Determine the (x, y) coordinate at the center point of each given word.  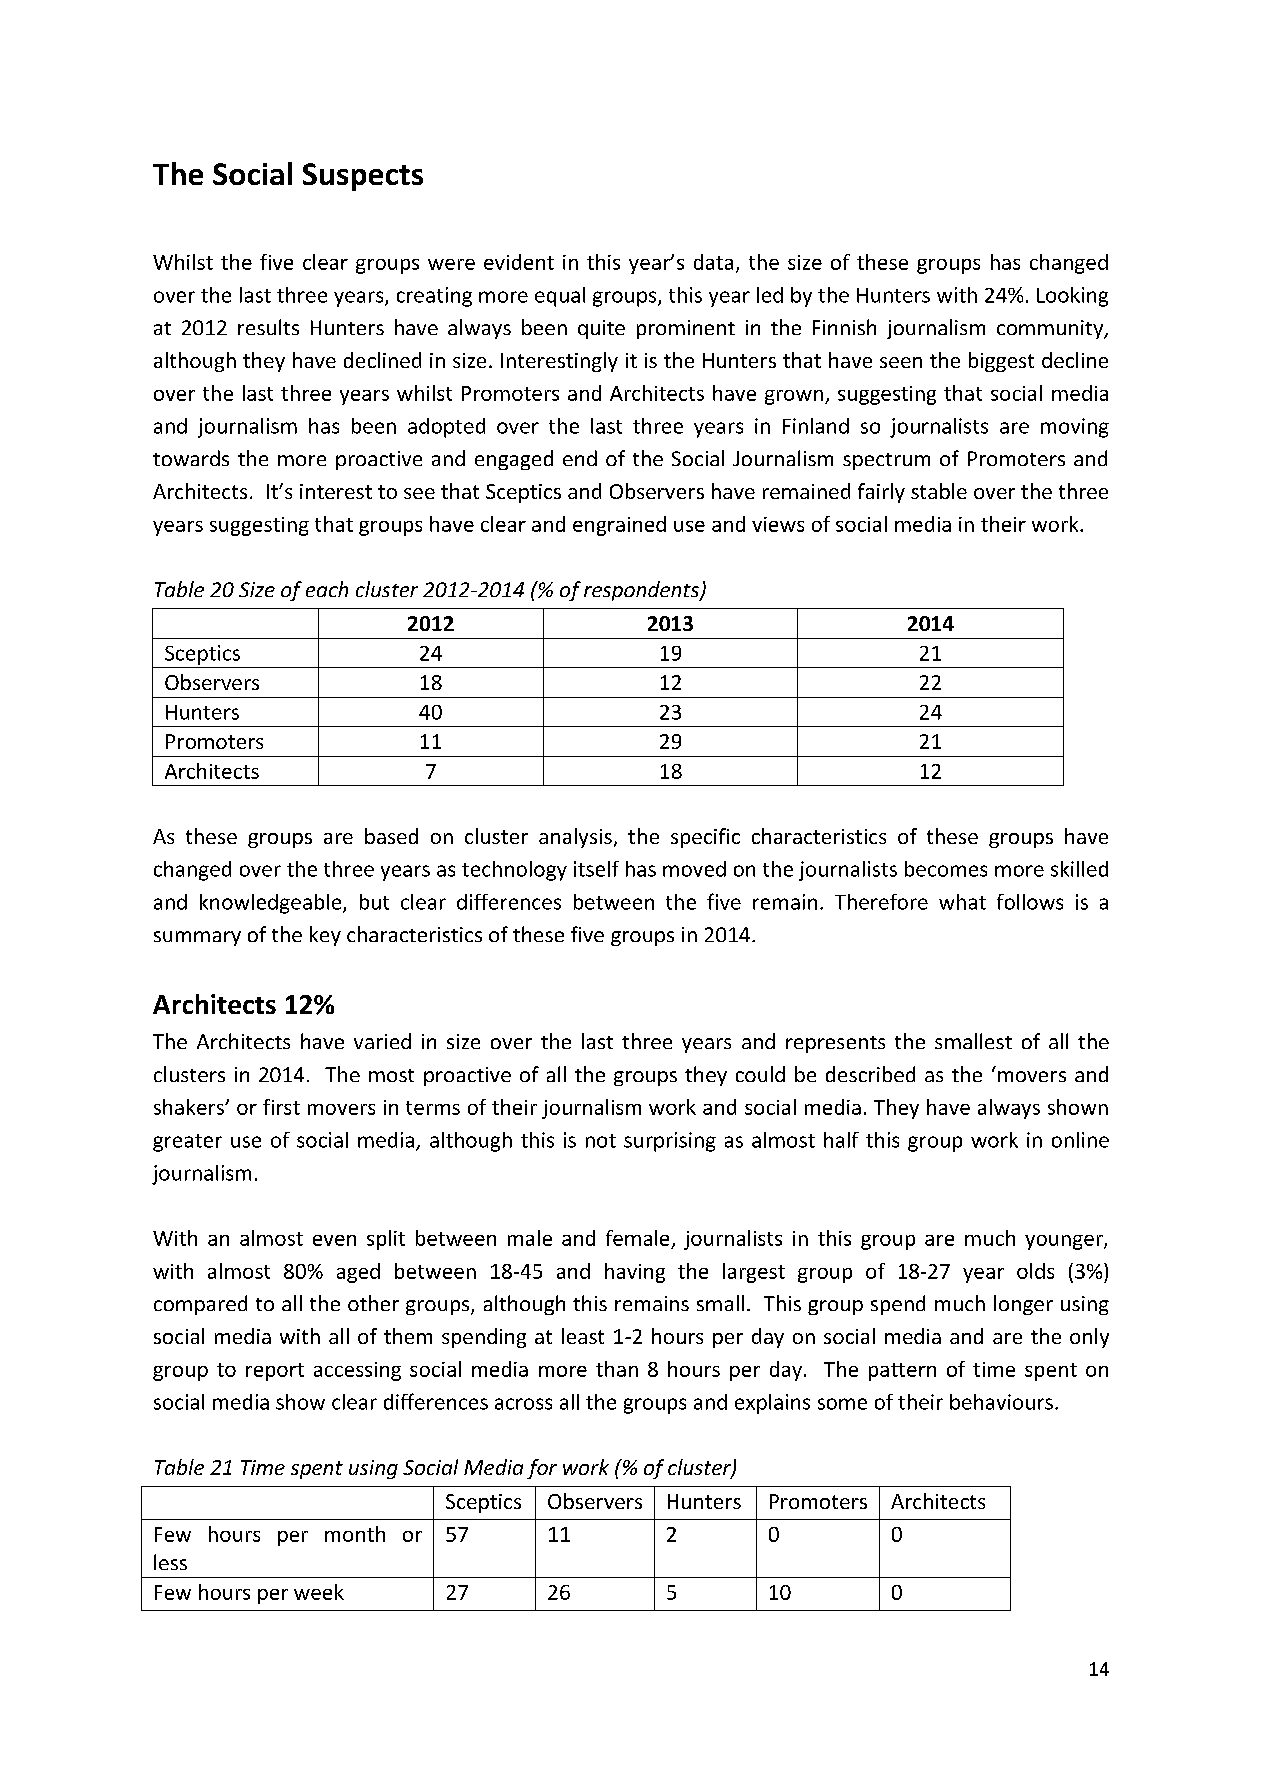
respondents (642, 591)
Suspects (363, 177)
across (523, 1404)
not (601, 1141)
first (281, 1107)
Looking (1072, 297)
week (319, 1592)
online (1080, 1140)
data (713, 262)
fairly (881, 493)
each (327, 589)
